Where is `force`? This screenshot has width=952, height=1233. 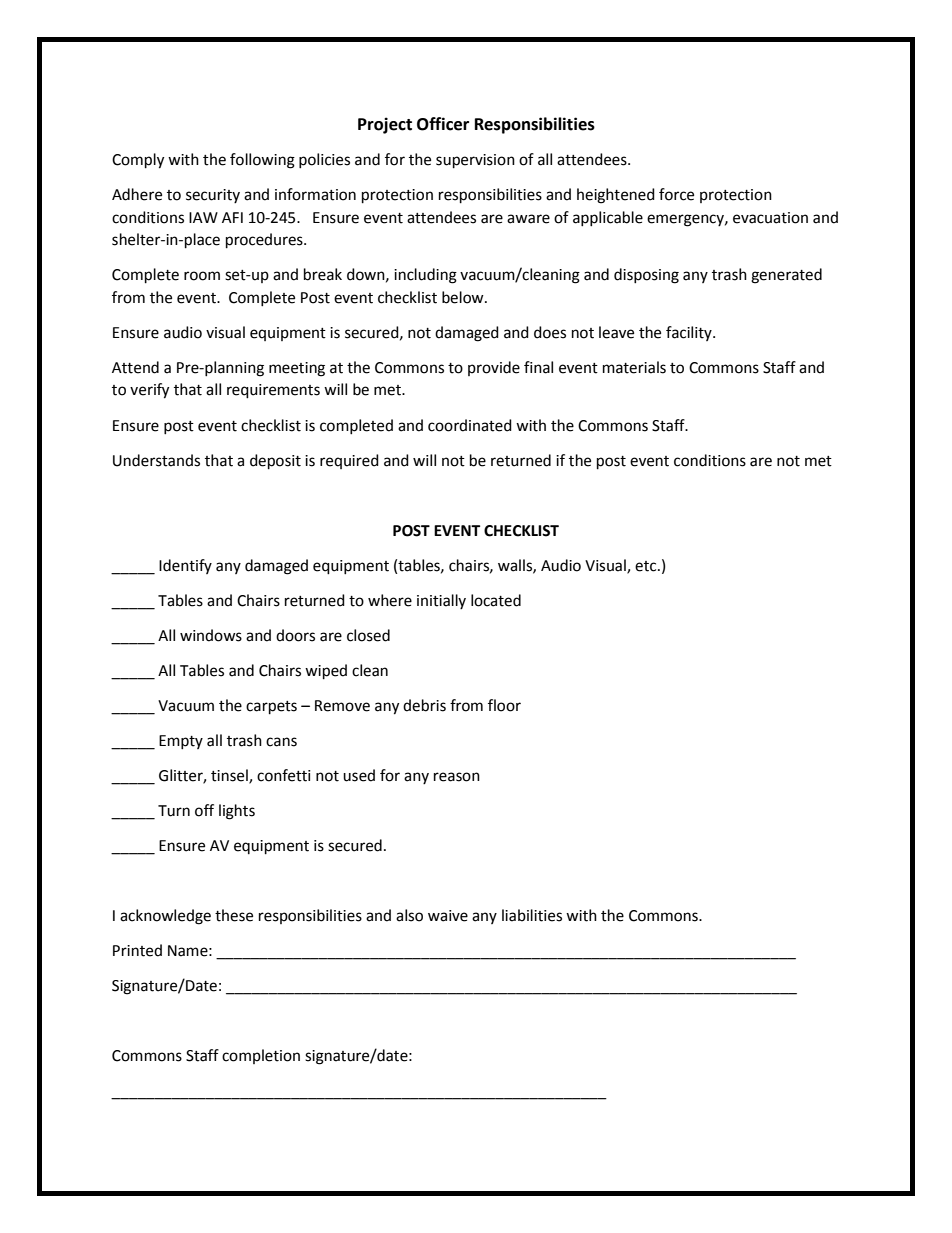 force is located at coordinates (676, 194).
